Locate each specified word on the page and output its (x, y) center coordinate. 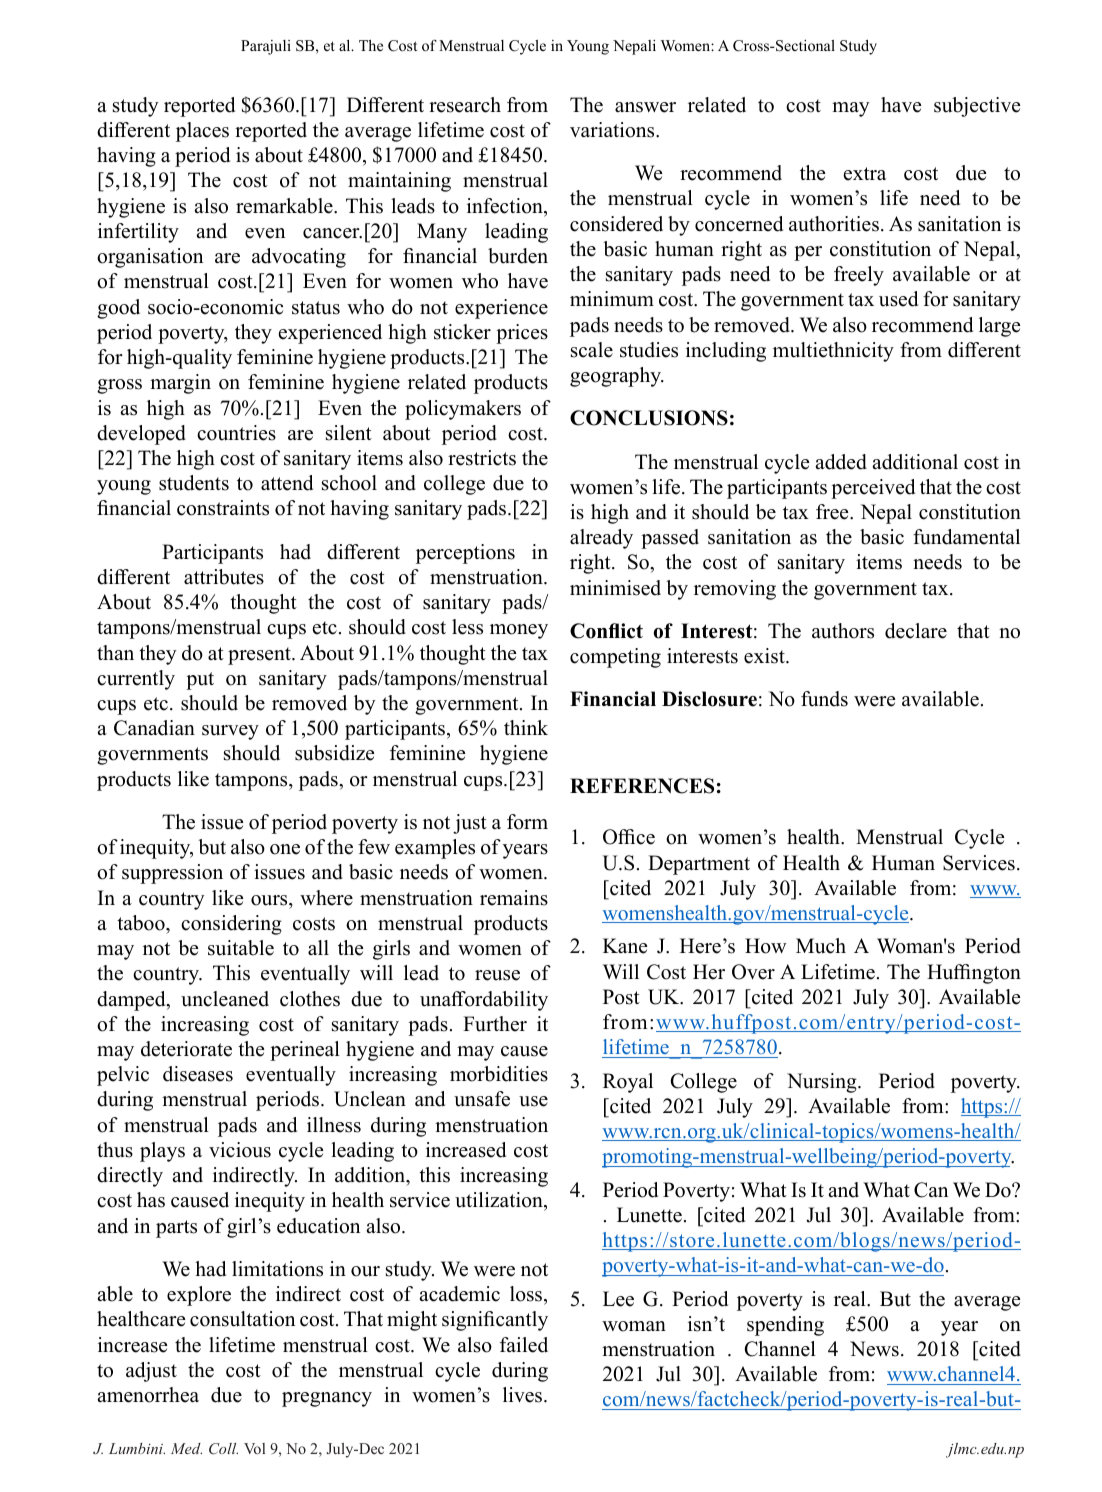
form (527, 822)
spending (785, 1326)
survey (230, 732)
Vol (254, 1448)
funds (824, 699)
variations (613, 130)
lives (524, 1395)
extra (865, 174)
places (202, 132)
